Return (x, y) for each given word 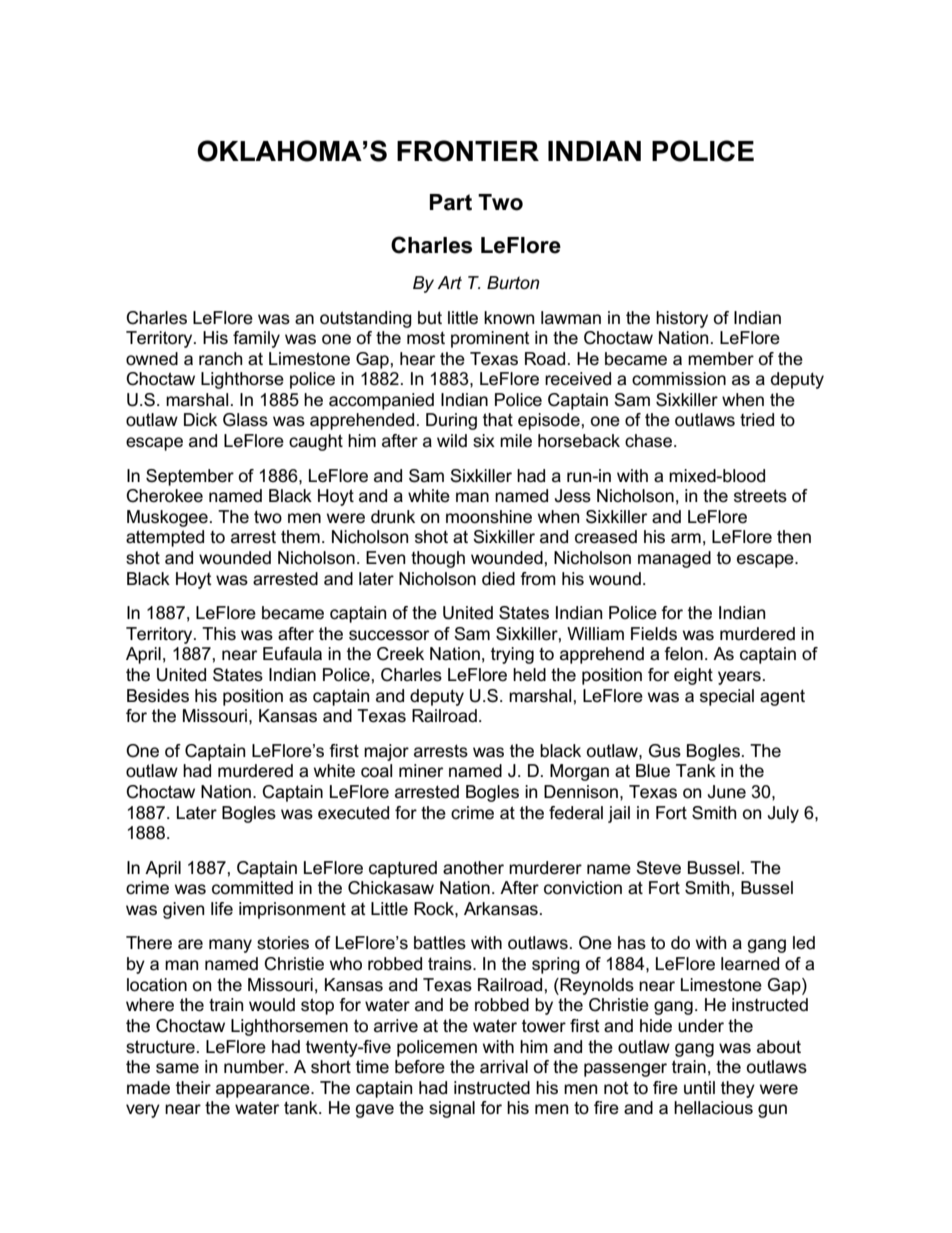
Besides (158, 696)
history (682, 319)
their (193, 1088)
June (727, 792)
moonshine (489, 517)
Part (451, 202)
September (190, 477)
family (256, 339)
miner (421, 771)
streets (760, 496)
